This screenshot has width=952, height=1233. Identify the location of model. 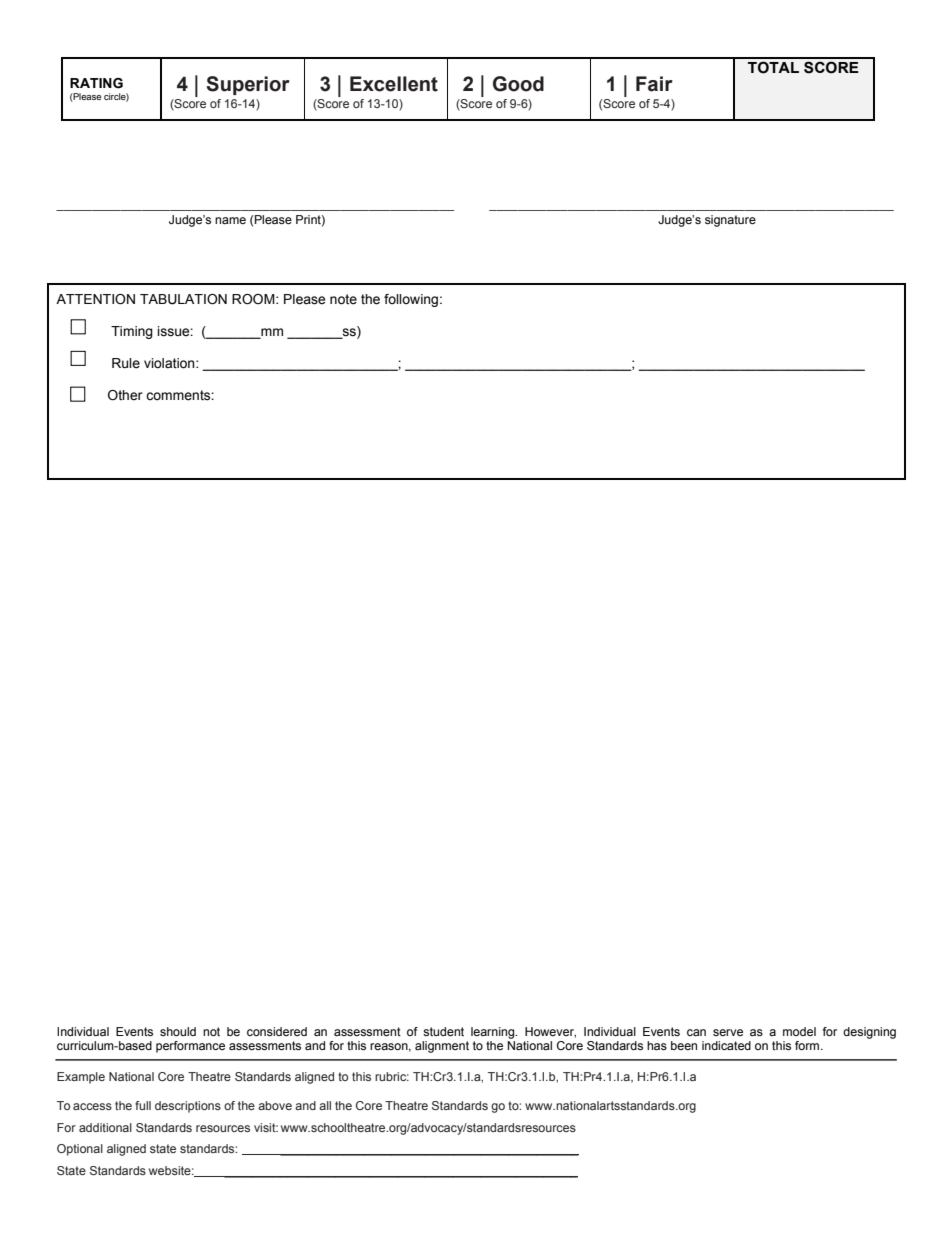
(799, 1031).
